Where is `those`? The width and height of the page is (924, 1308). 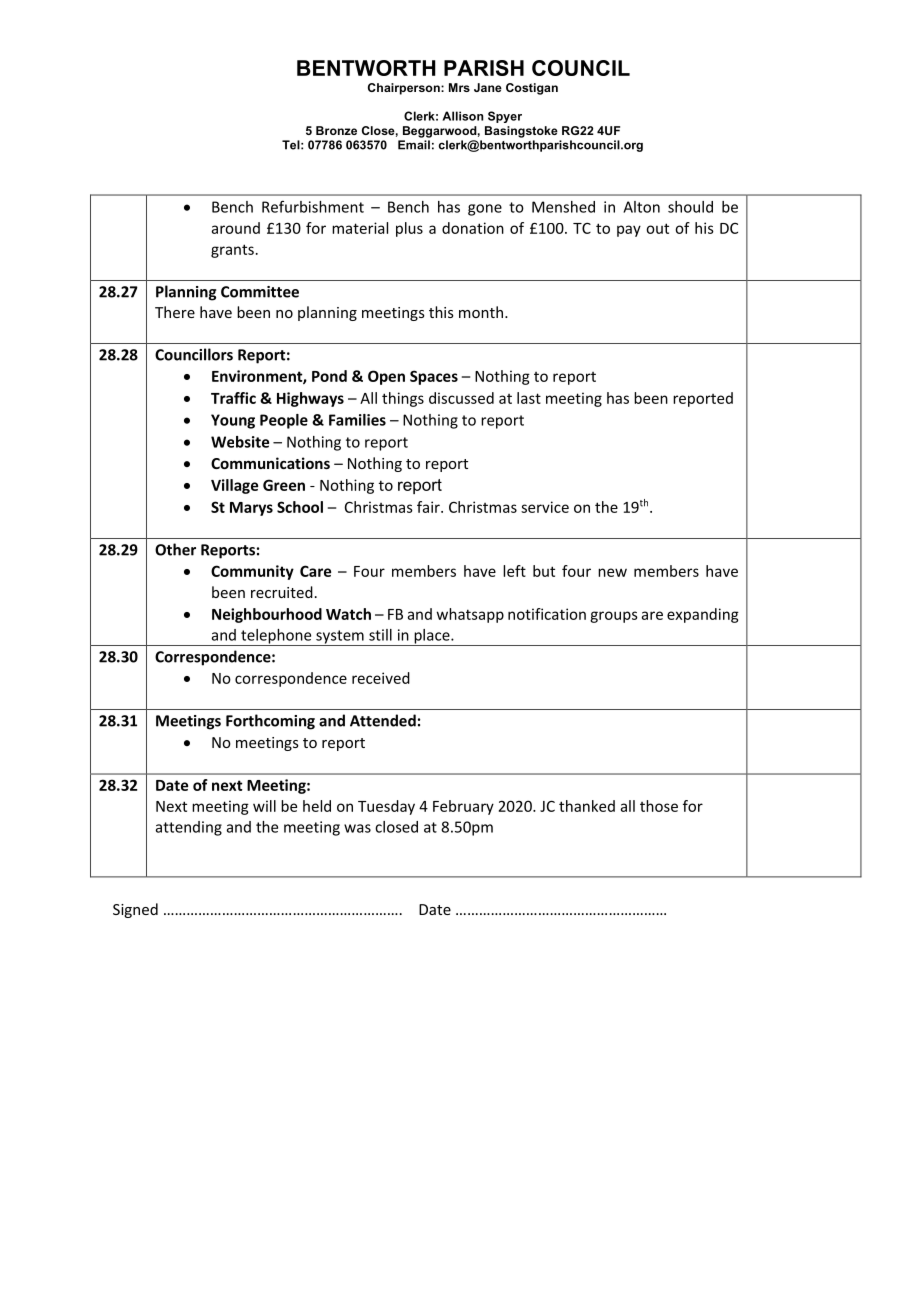
those is located at coordinates (659, 806).
